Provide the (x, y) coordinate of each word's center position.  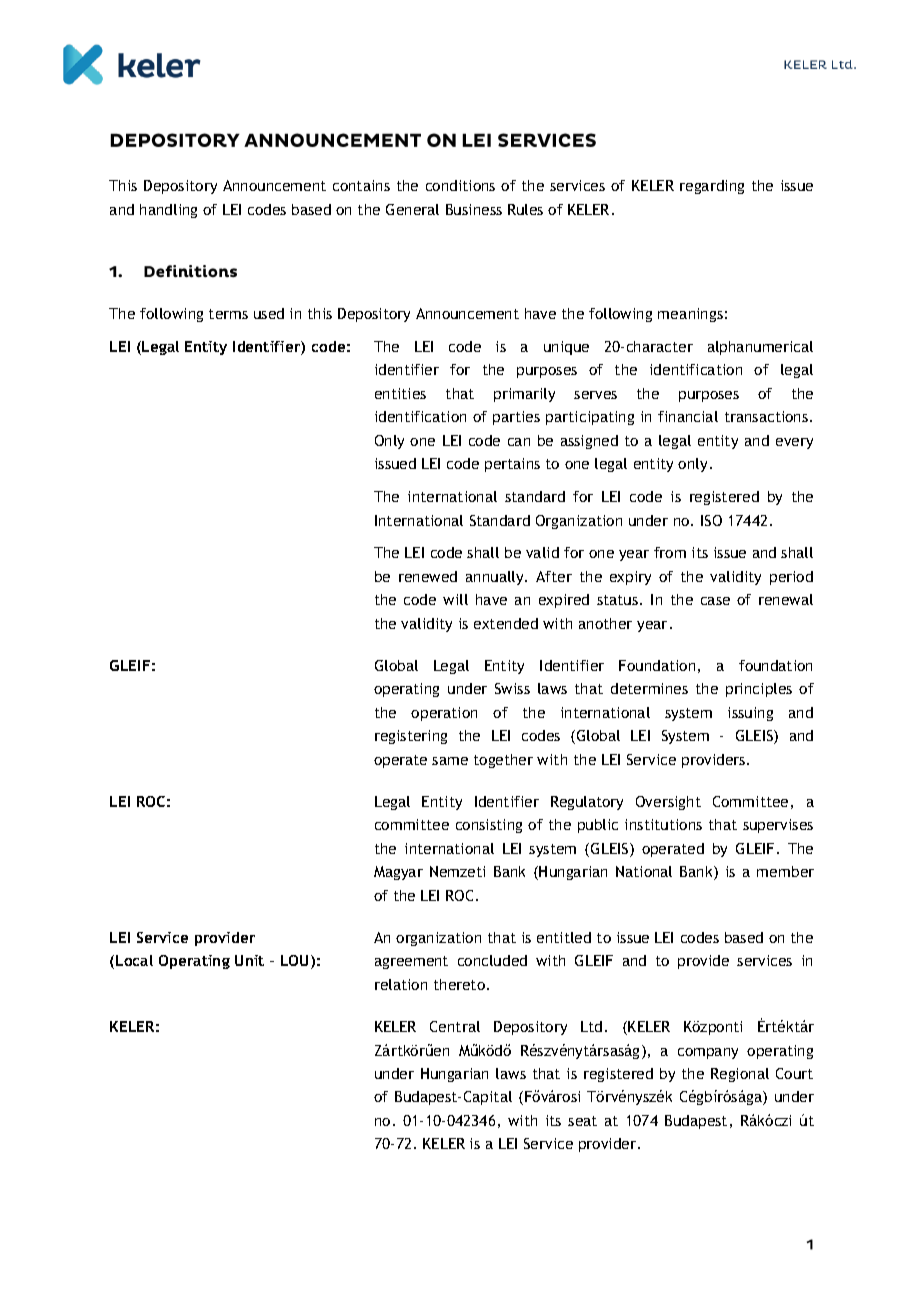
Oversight (668, 803)
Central (455, 1026)
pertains (512, 465)
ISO (711, 520)
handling (168, 211)
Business (474, 209)
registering (411, 737)
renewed (428, 576)
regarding (712, 187)
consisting (489, 826)
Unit (249, 960)
